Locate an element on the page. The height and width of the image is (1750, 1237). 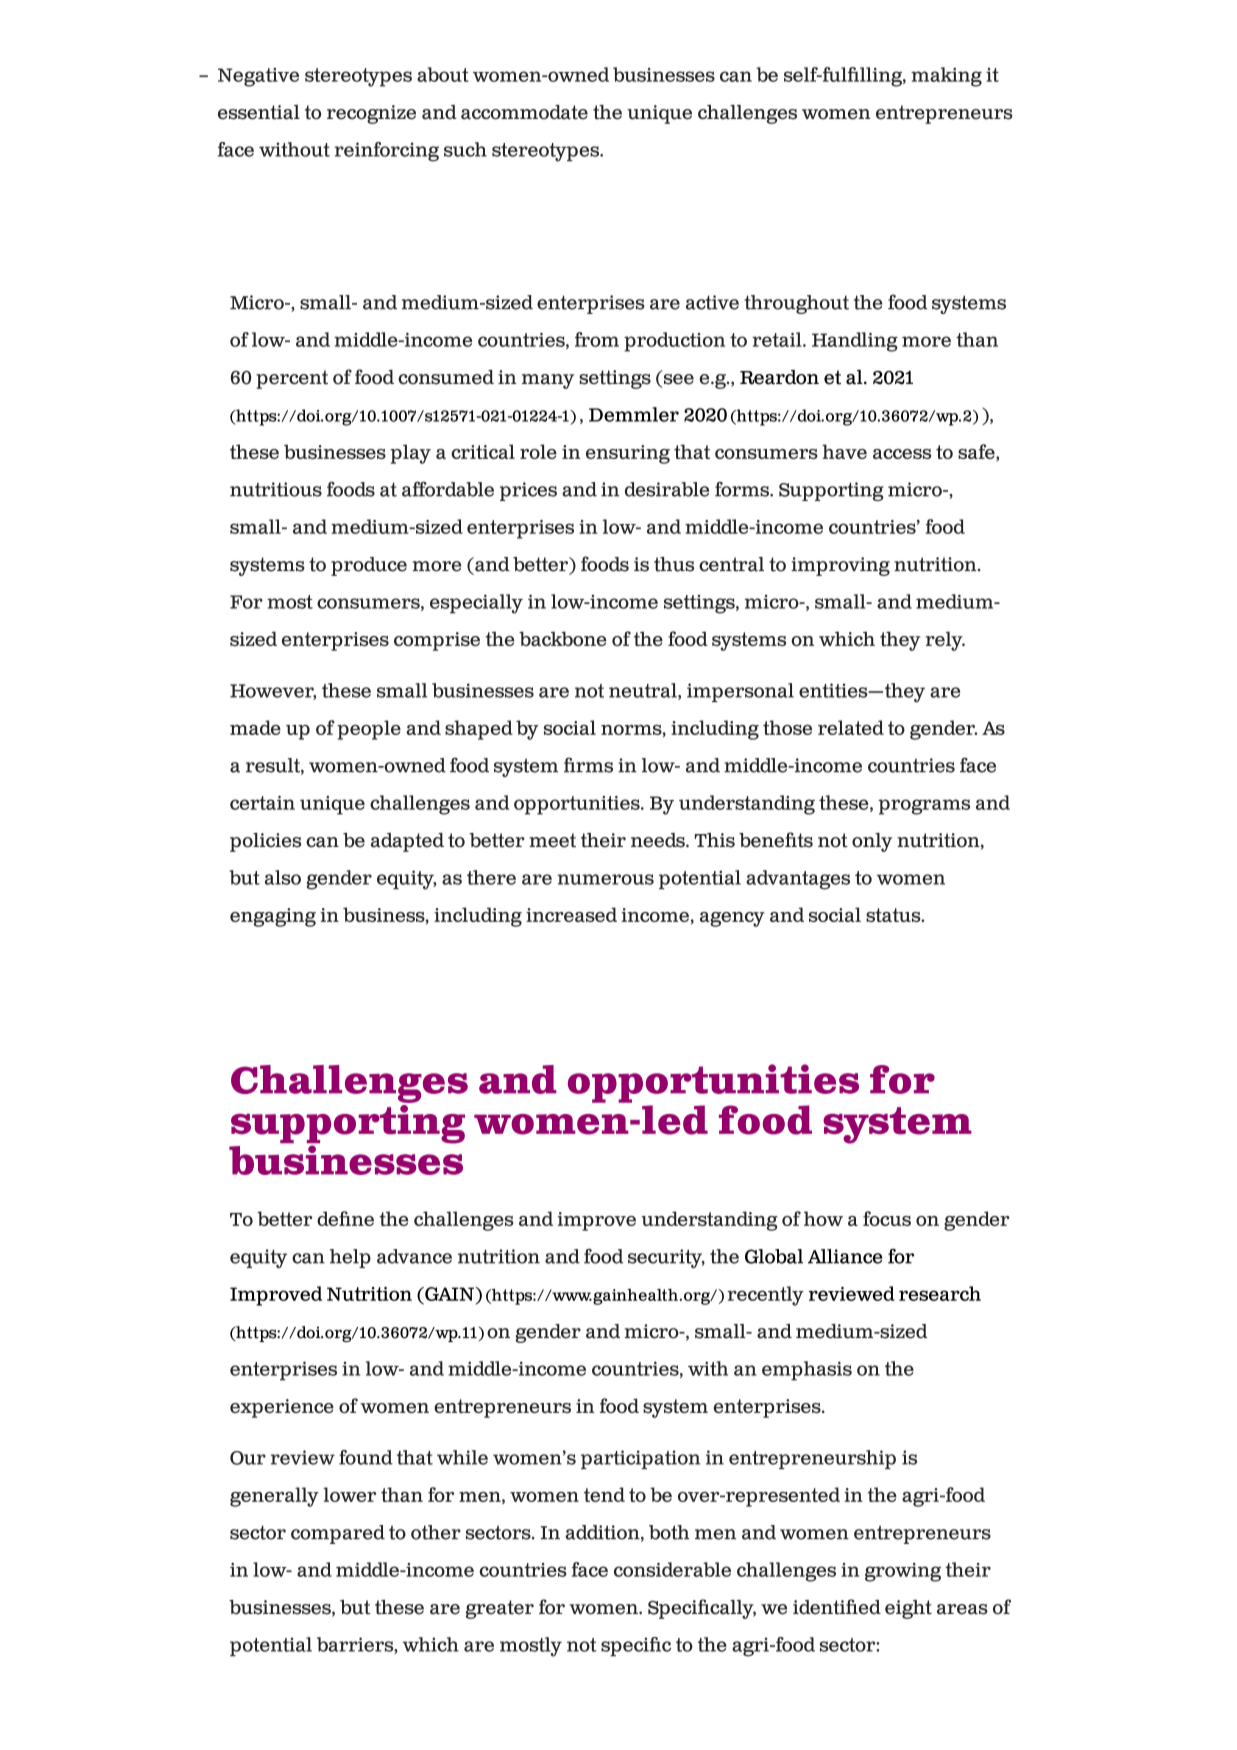
making is located at coordinates (946, 77).
